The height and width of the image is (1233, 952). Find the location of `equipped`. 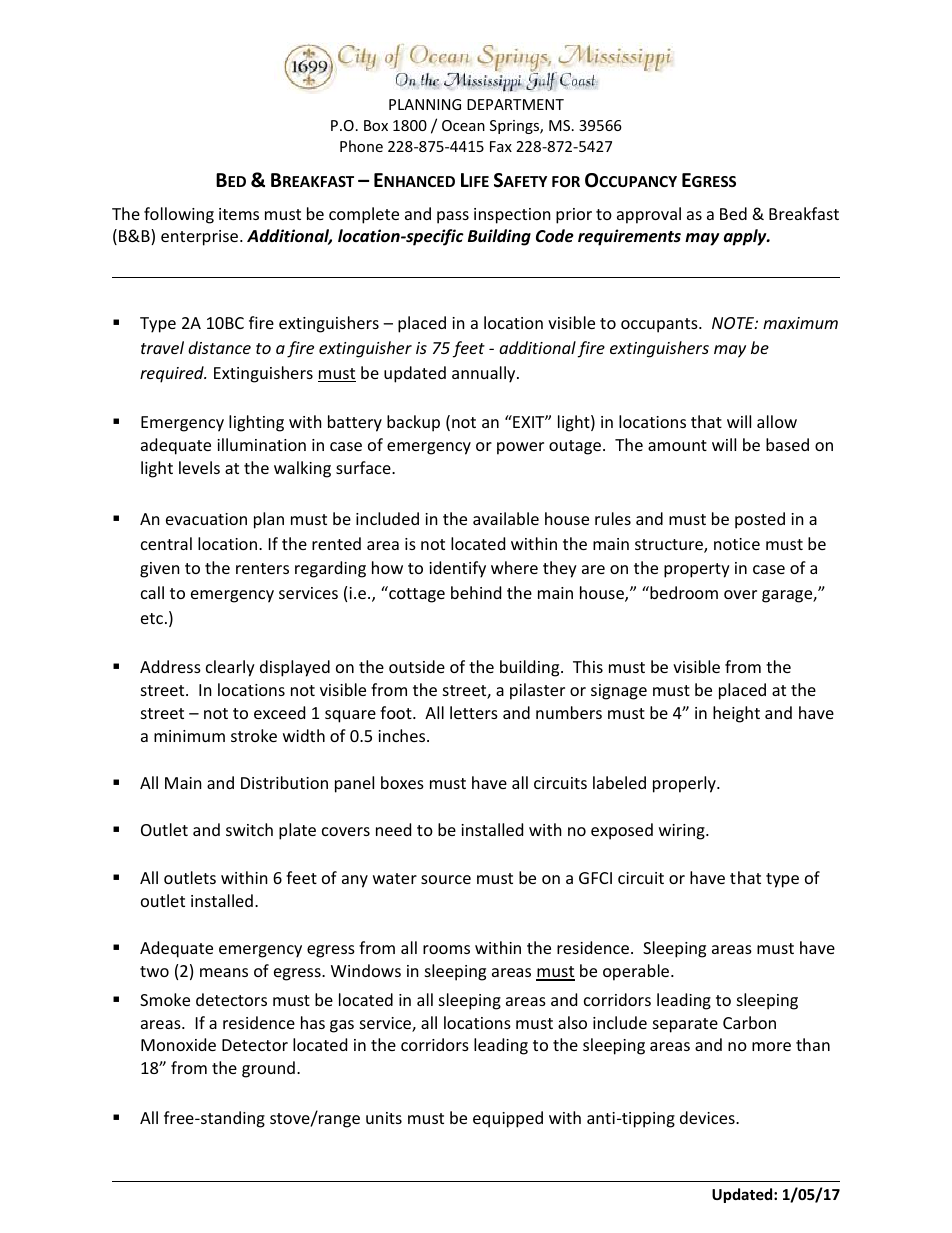

equipped is located at coordinates (508, 1119).
